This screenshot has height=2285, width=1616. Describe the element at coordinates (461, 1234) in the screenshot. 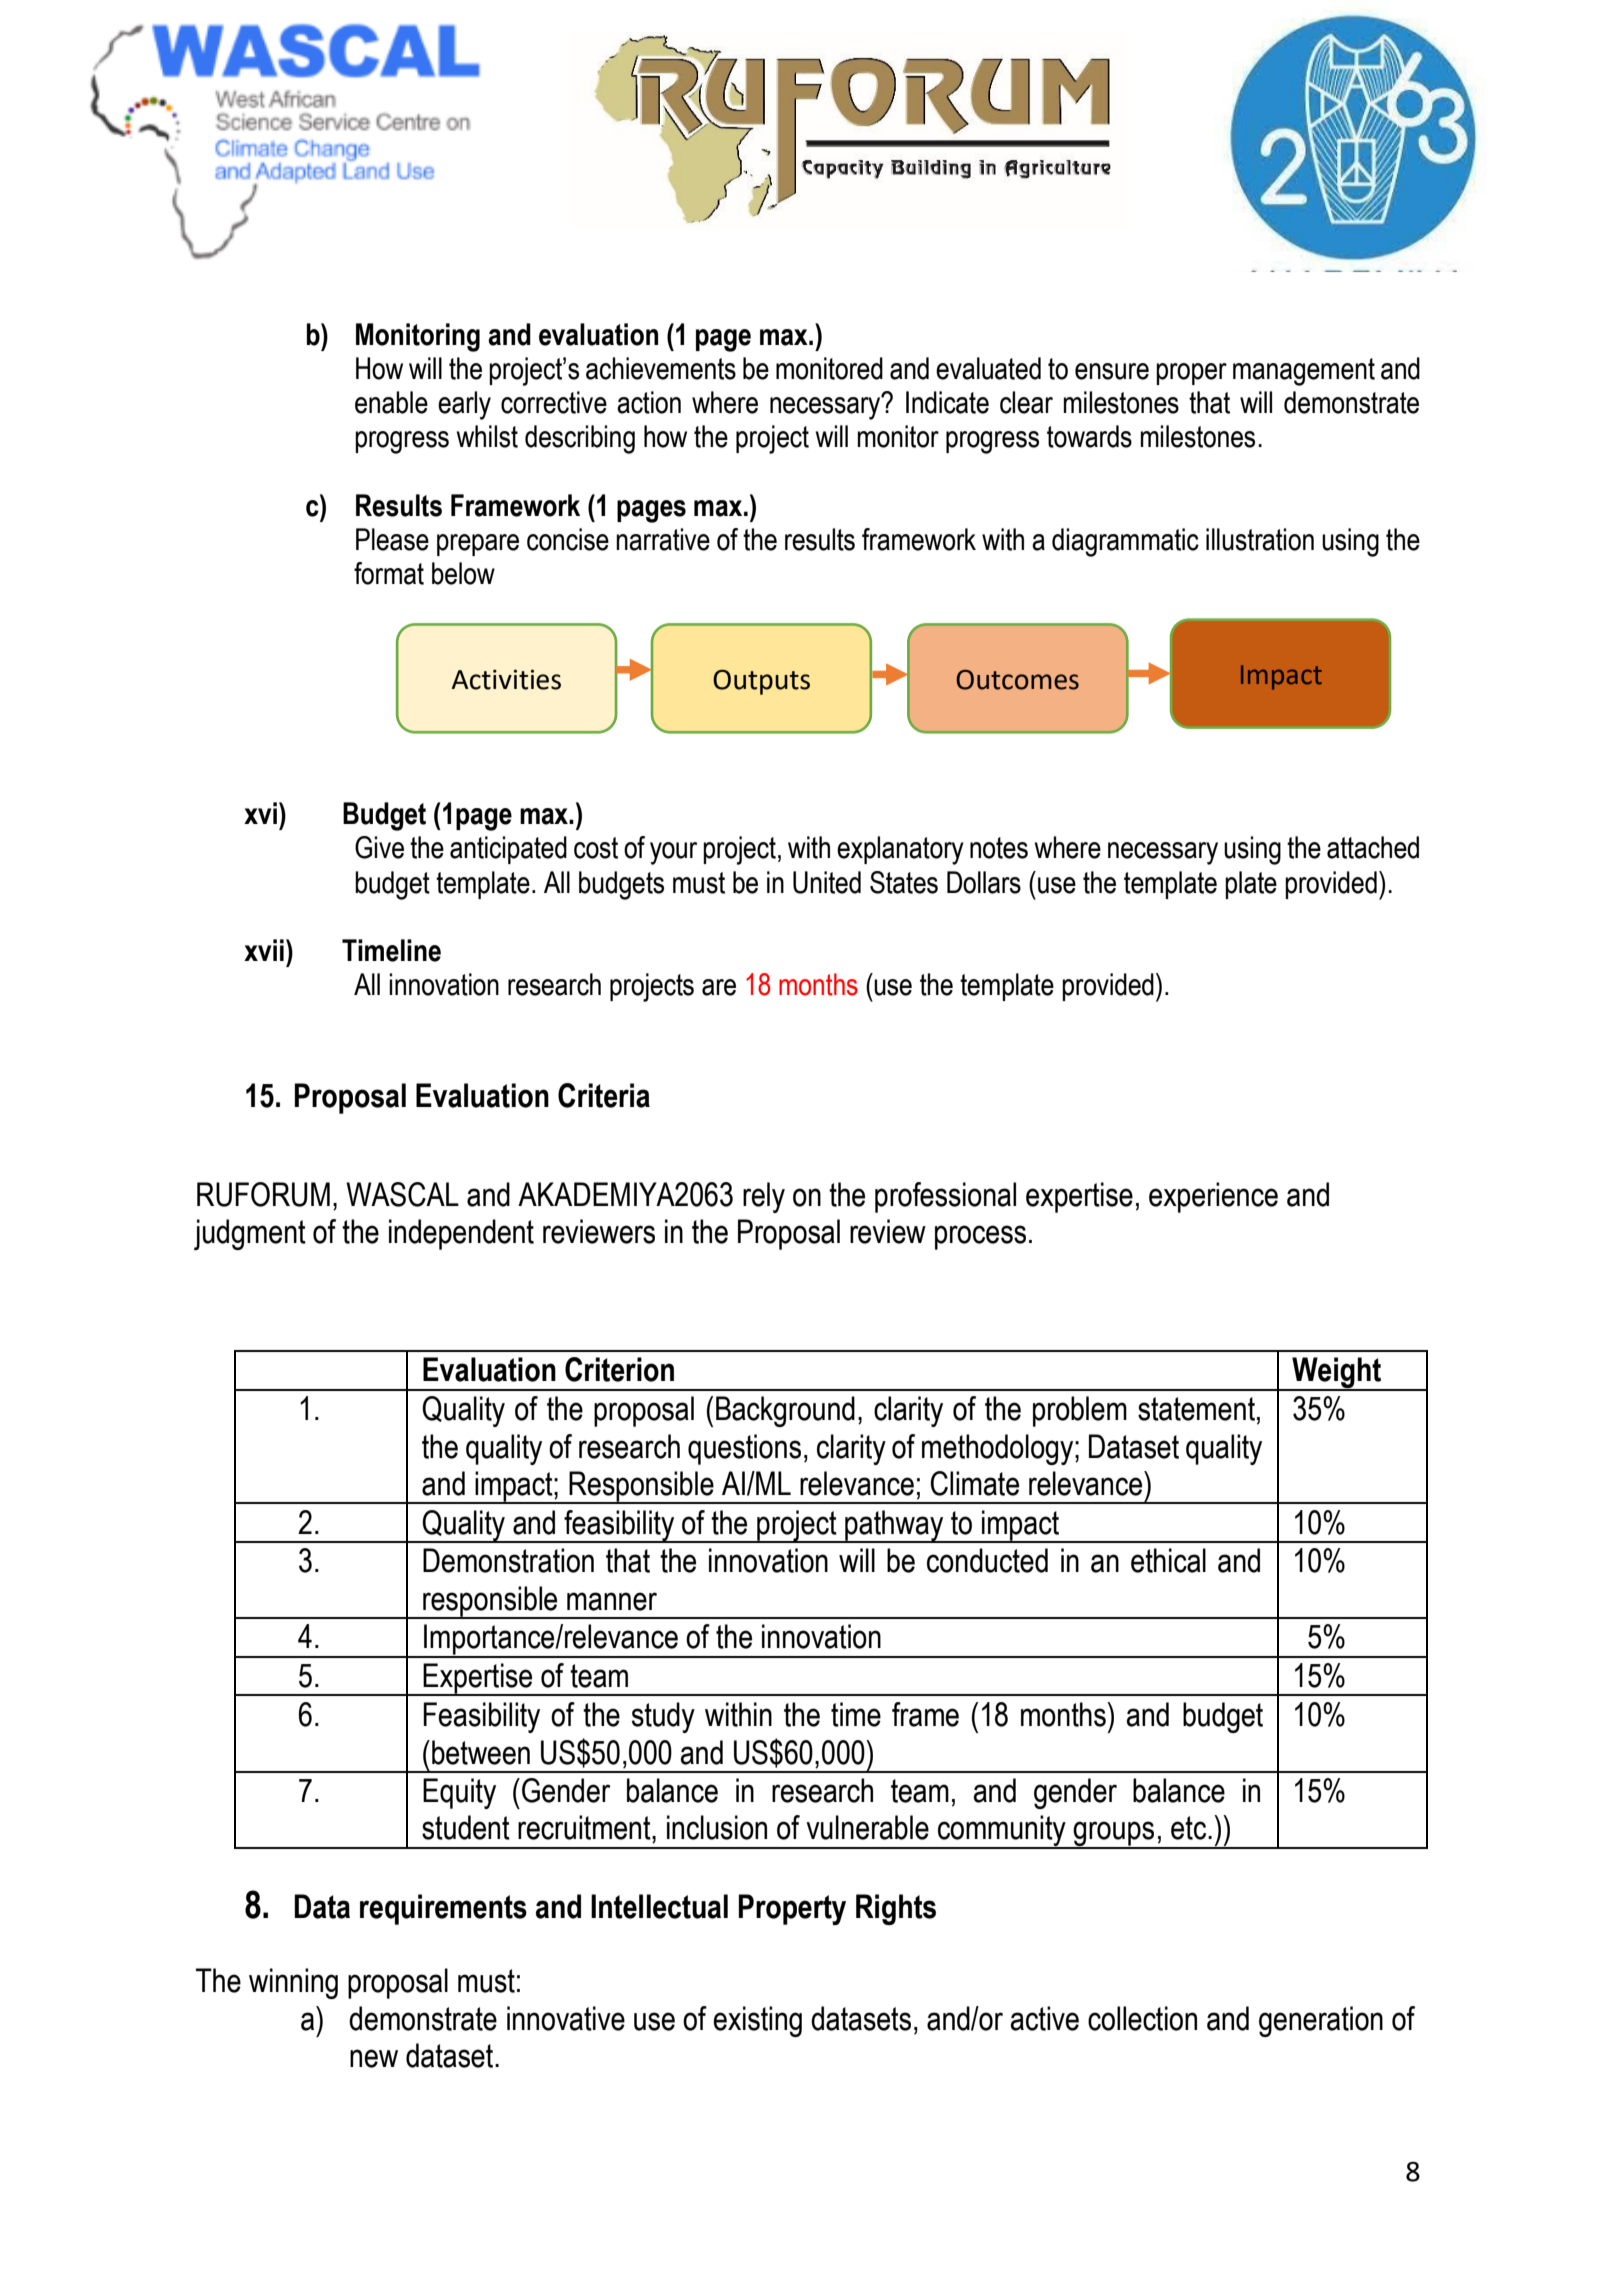

I see `independent` at that location.
